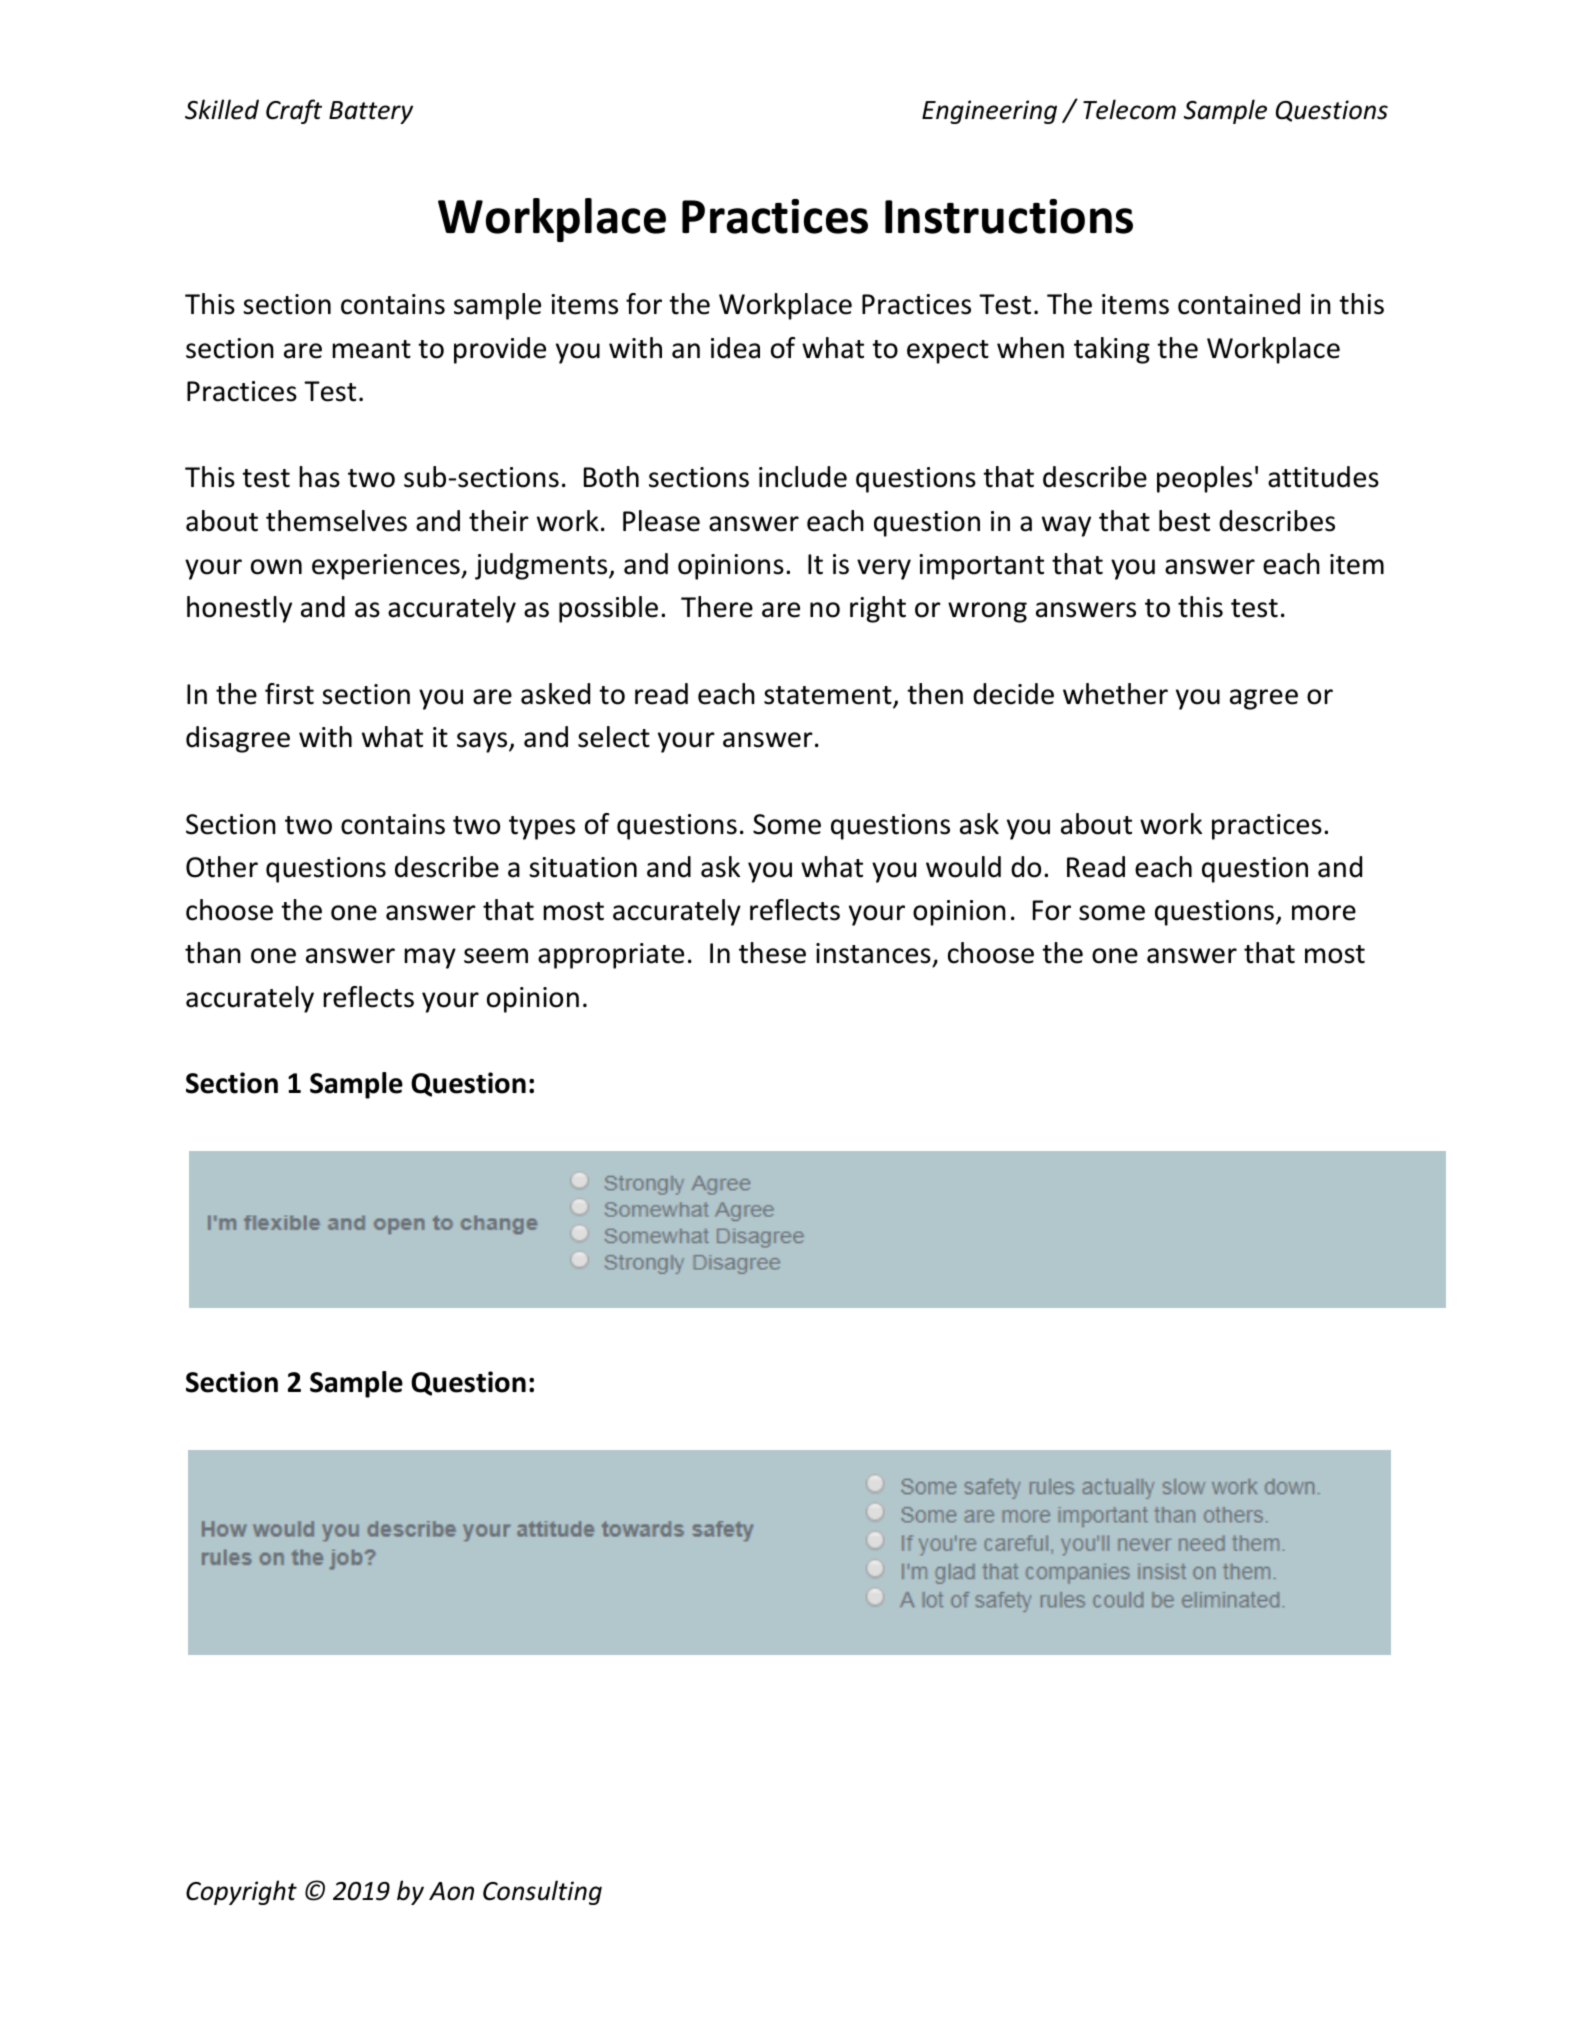  What do you see at coordinates (772, 953) in the screenshot?
I see `these` at bounding box center [772, 953].
